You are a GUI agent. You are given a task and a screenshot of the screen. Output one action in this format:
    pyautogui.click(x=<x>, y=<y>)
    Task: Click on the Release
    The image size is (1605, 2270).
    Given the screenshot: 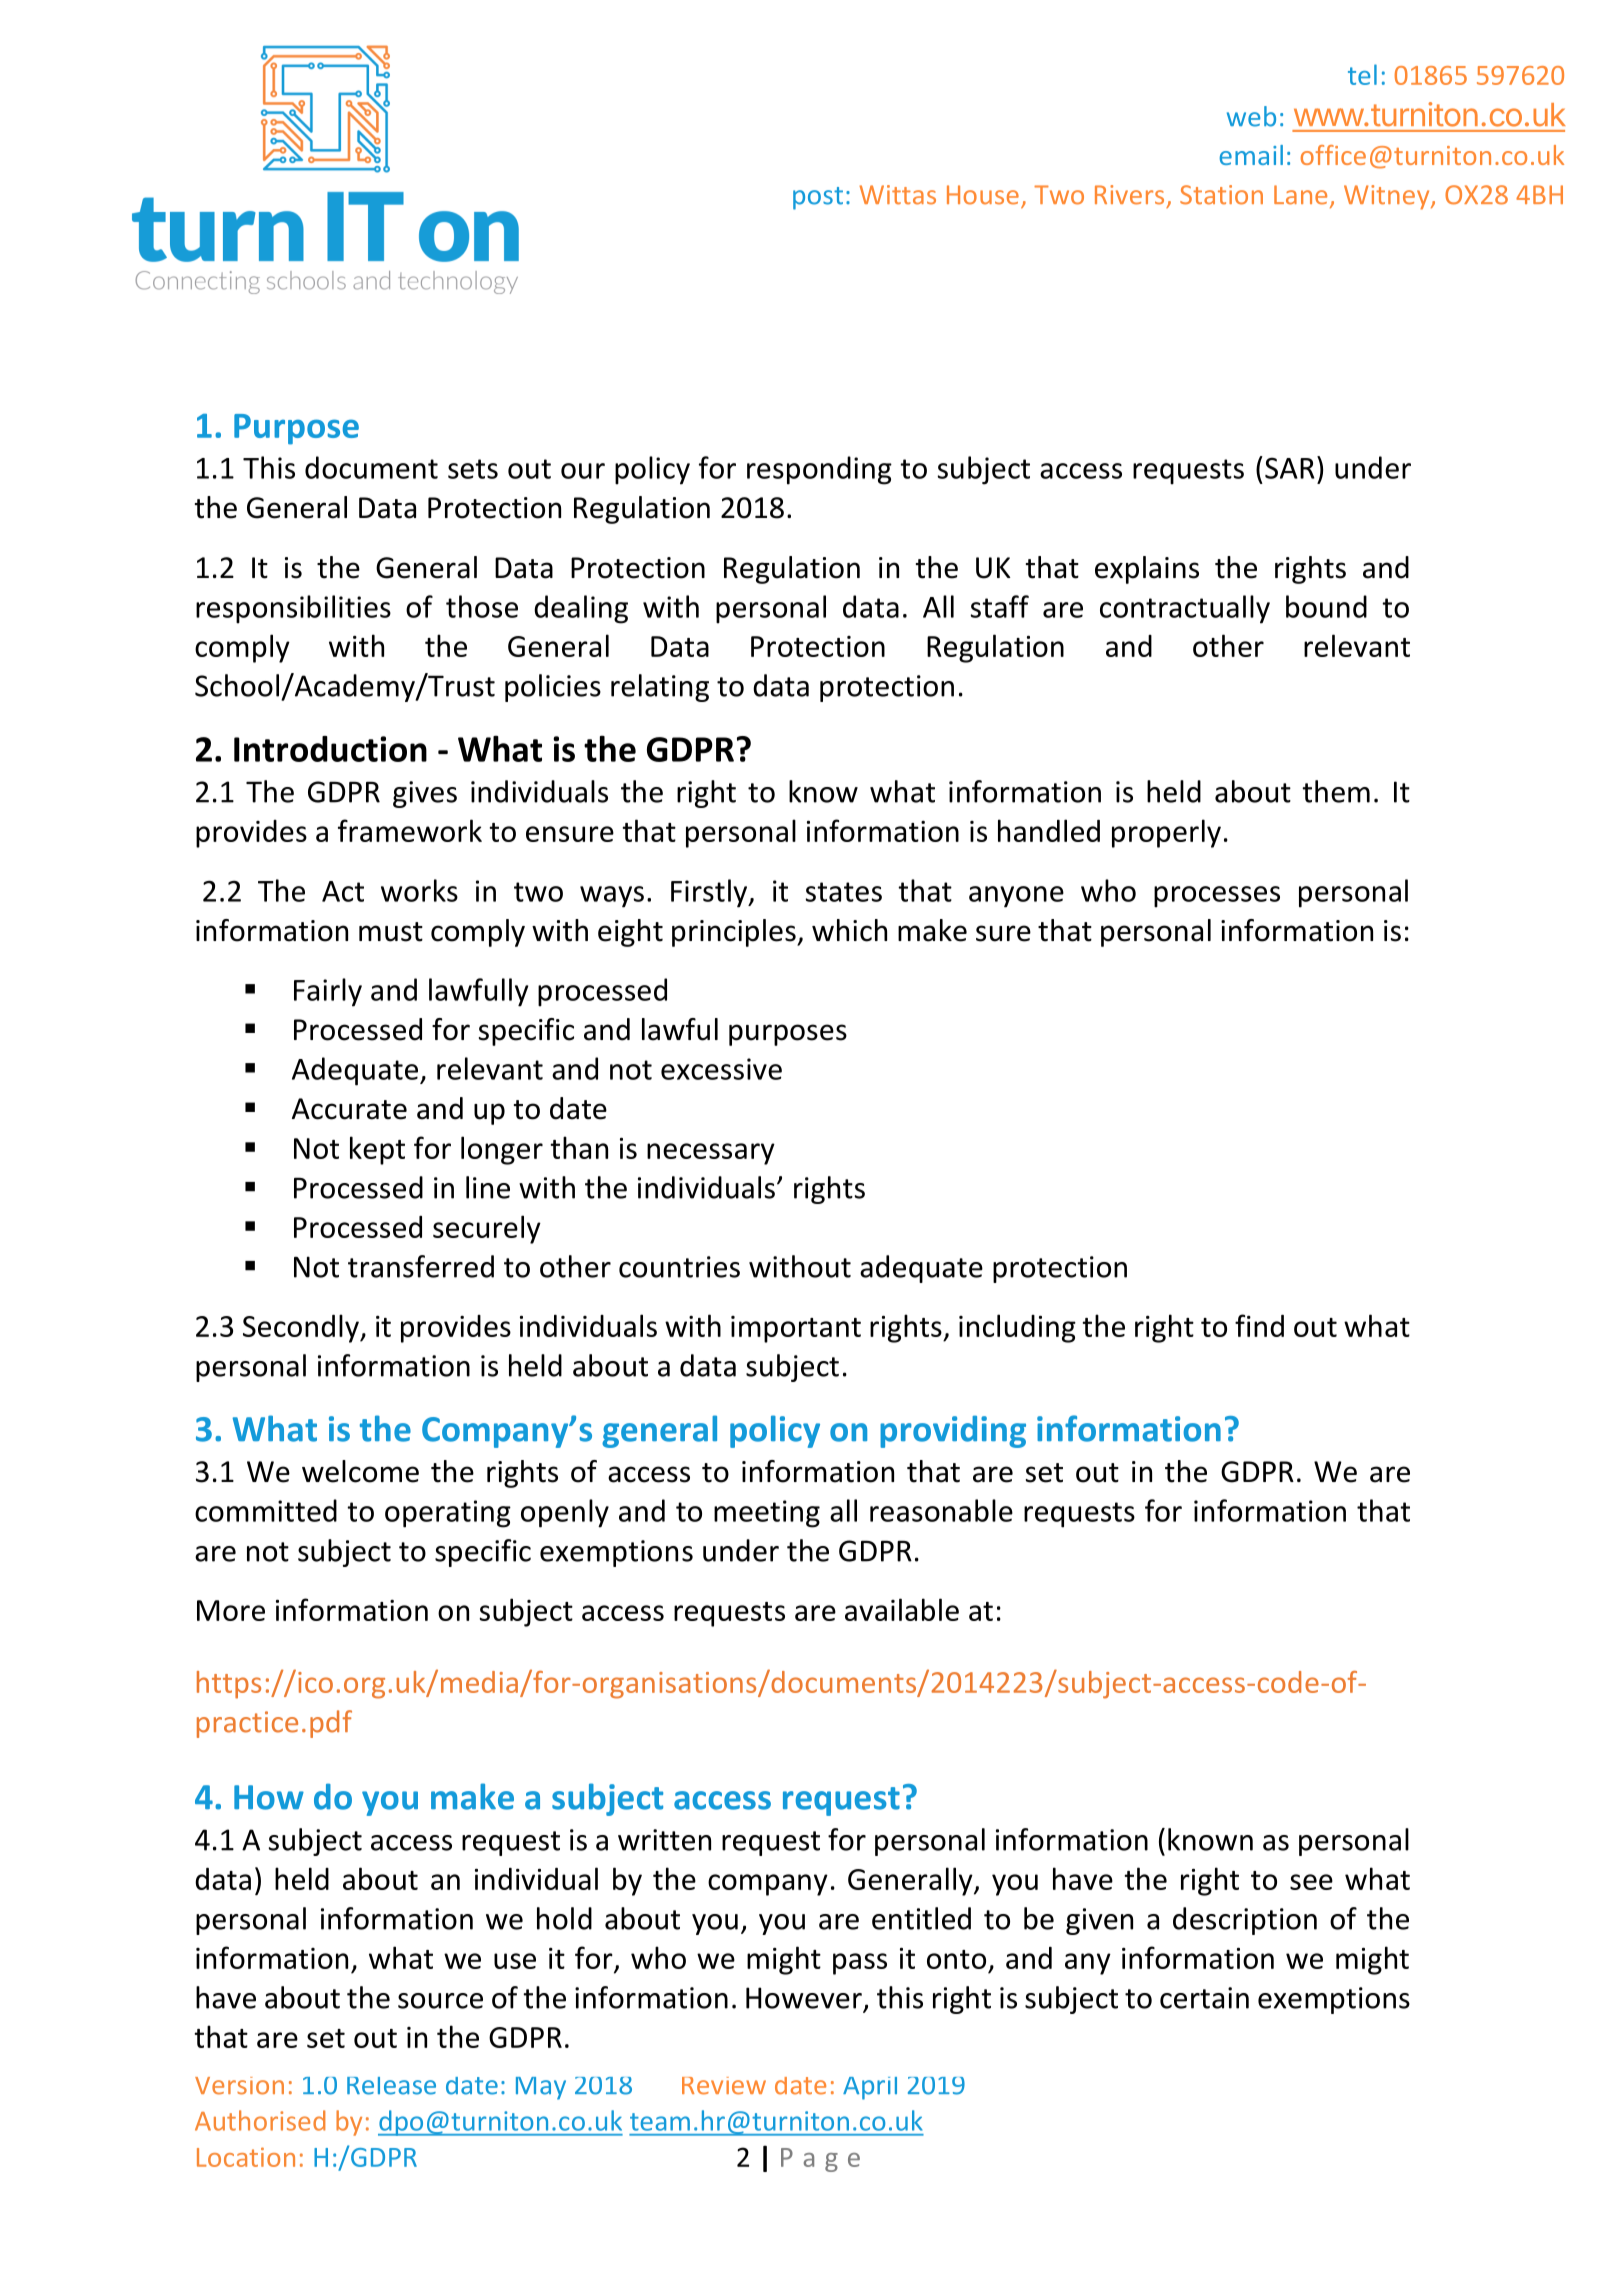 What is the action you would take?
    pyautogui.click(x=391, y=2086)
